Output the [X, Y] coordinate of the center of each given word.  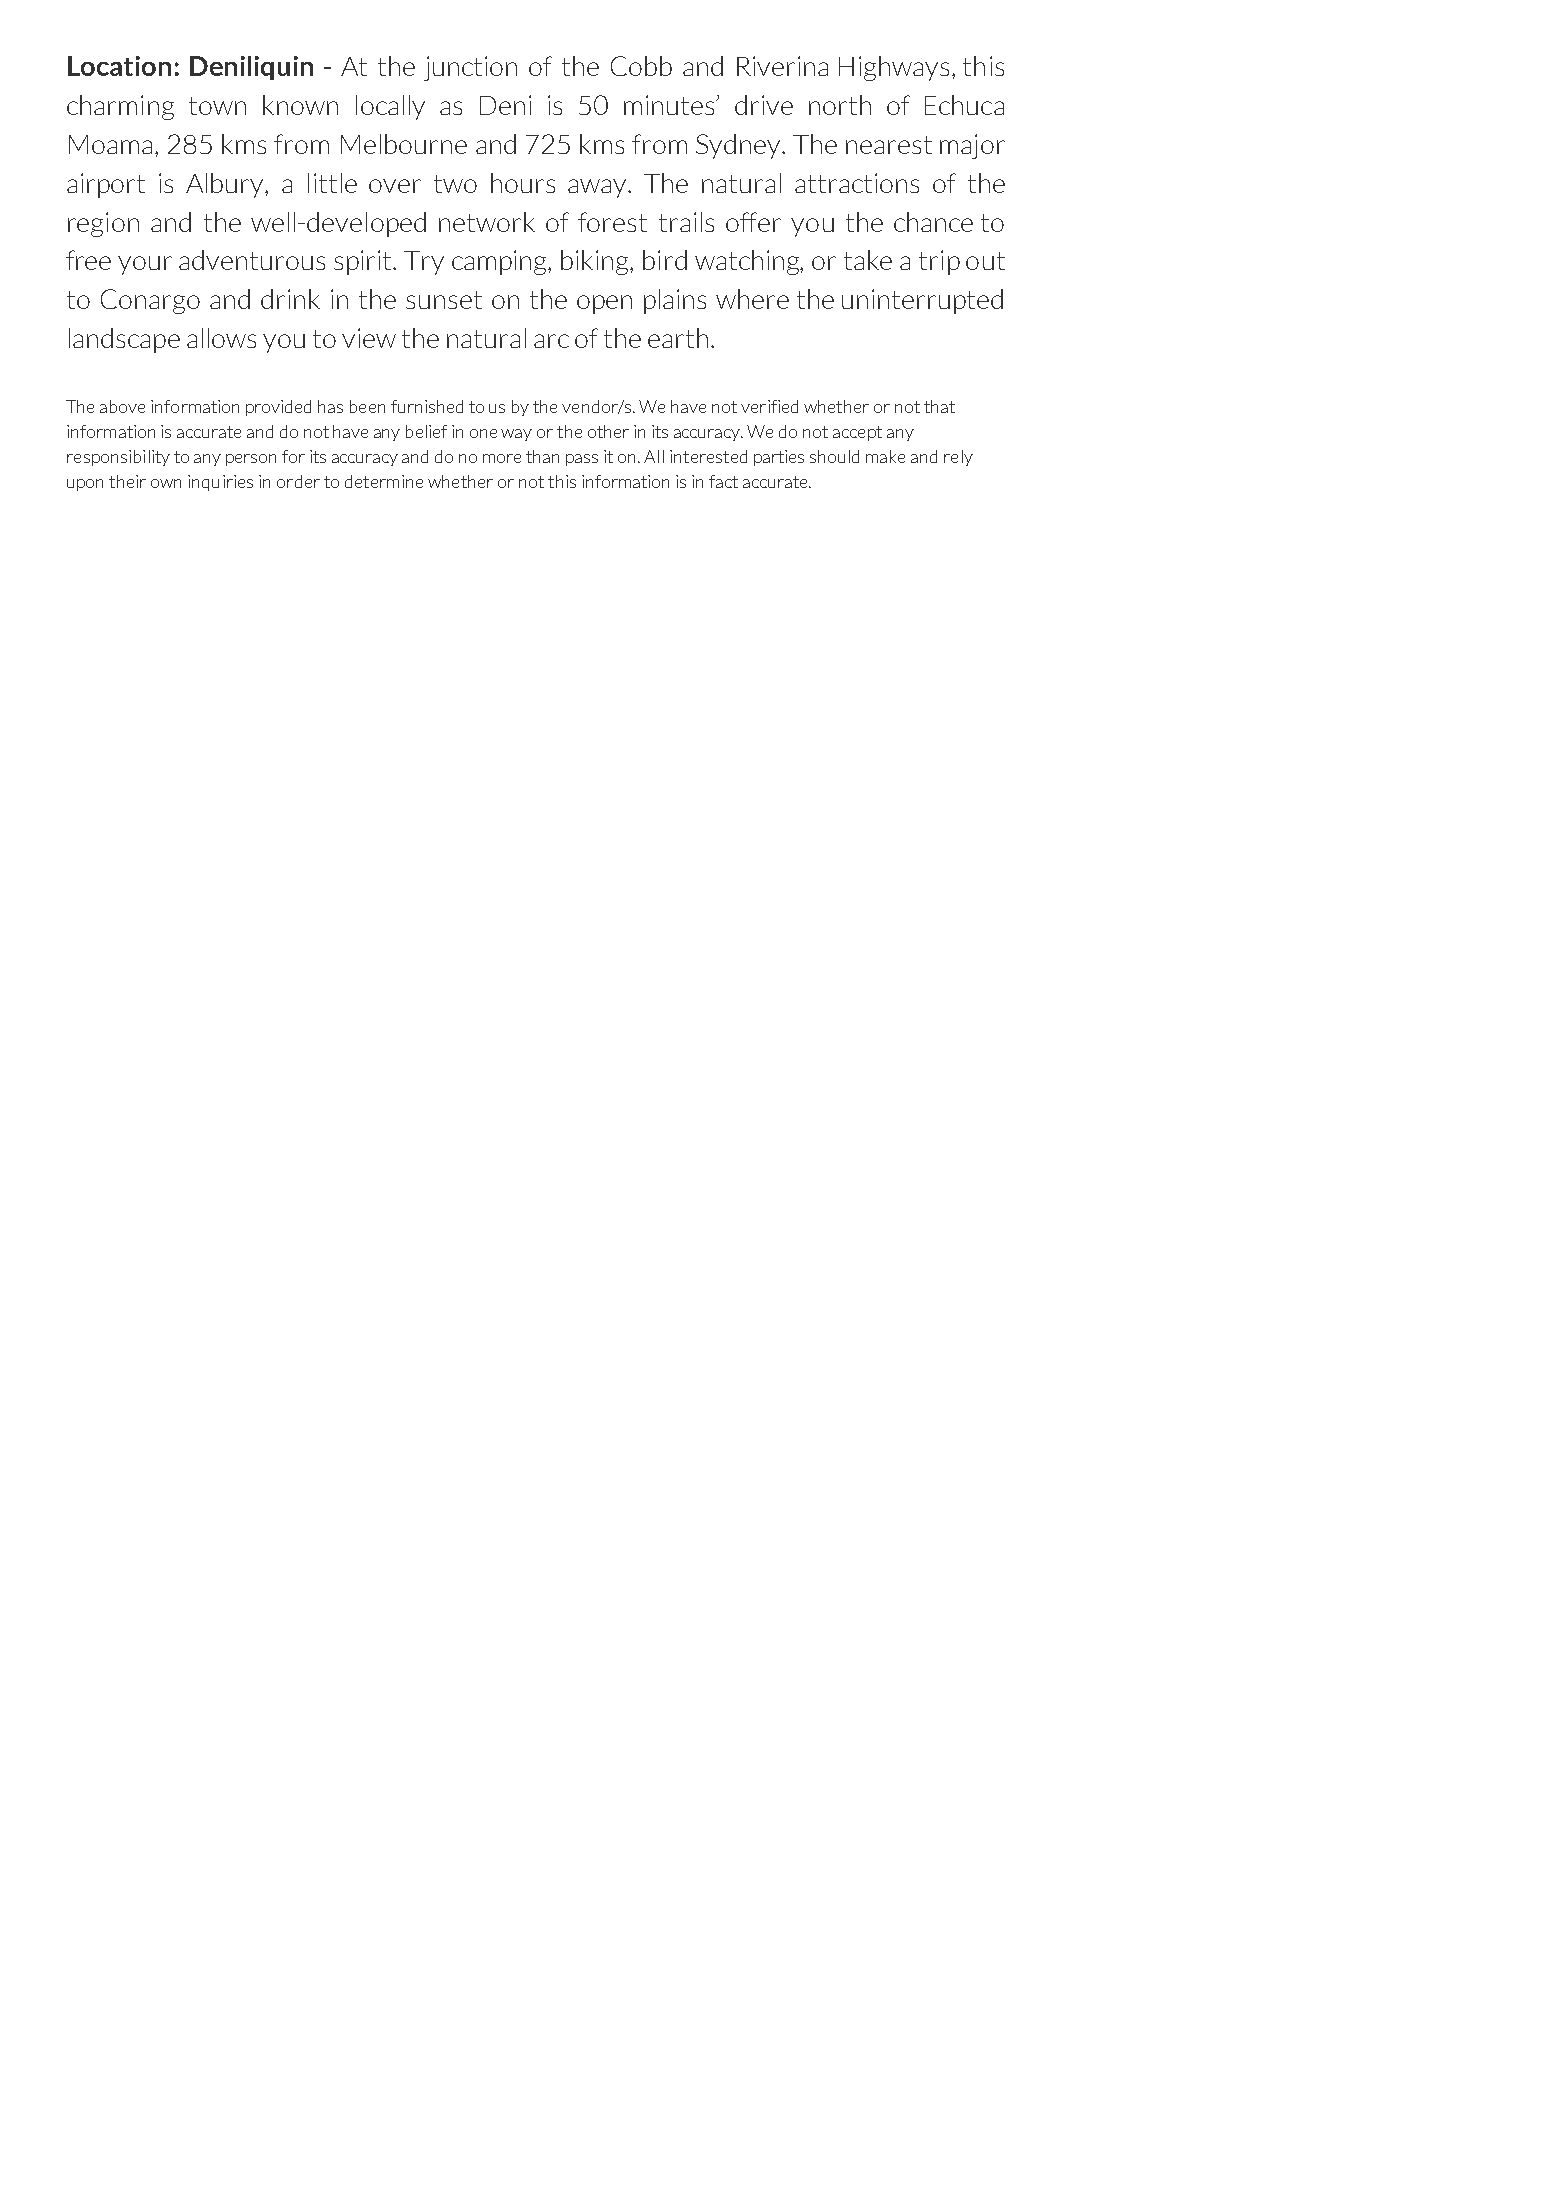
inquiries [220, 483]
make [885, 456]
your [145, 265]
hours [523, 183]
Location [119, 66]
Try [424, 263]
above [122, 406]
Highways [896, 68]
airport [106, 185]
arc [551, 341]
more [502, 458]
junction [470, 68]
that [939, 406]
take [868, 260]
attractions [857, 183]
